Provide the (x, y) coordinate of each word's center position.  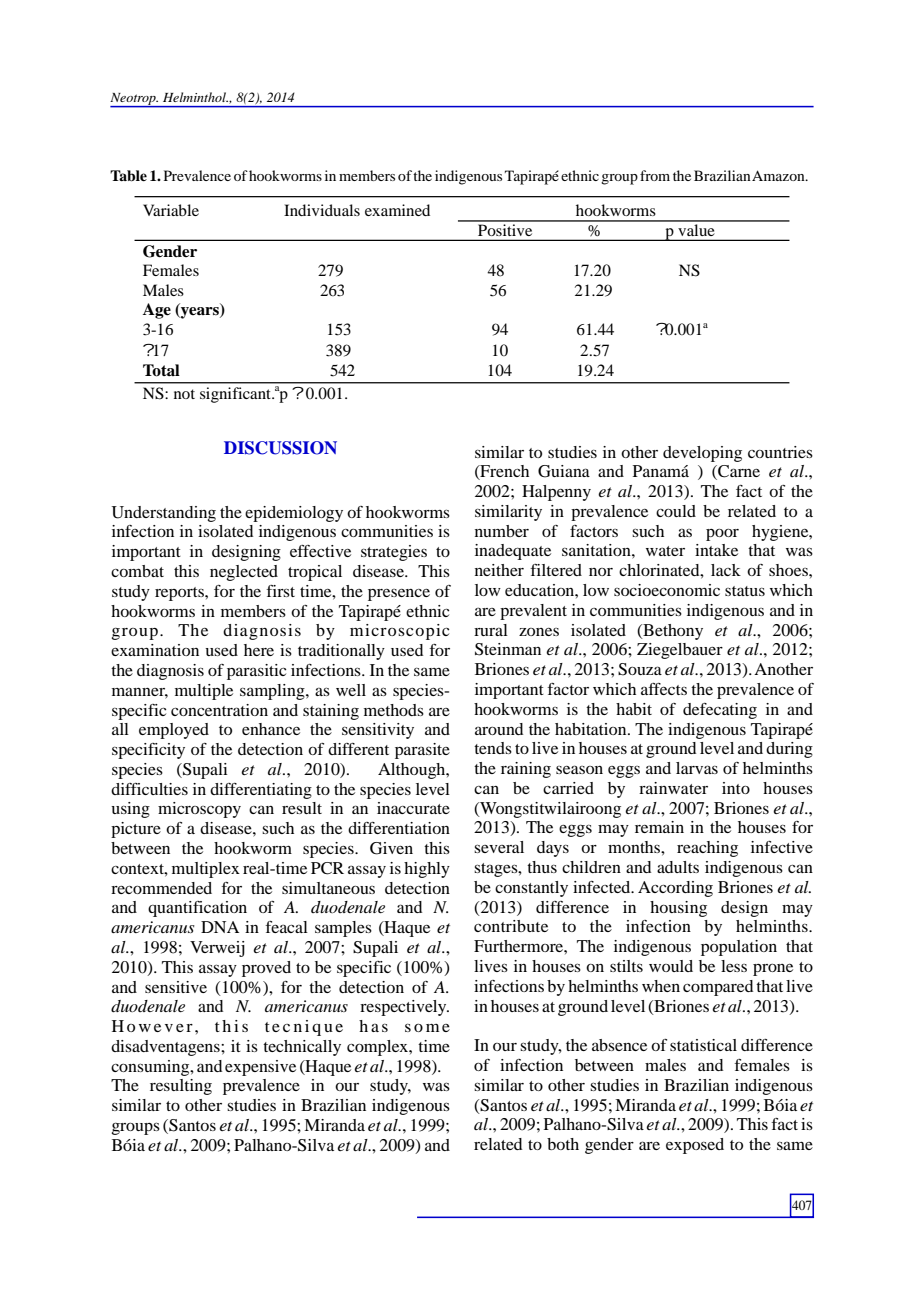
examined (397, 210)
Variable (171, 210)
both (563, 1144)
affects (664, 689)
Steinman (508, 649)
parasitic (256, 672)
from (655, 175)
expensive (260, 1068)
